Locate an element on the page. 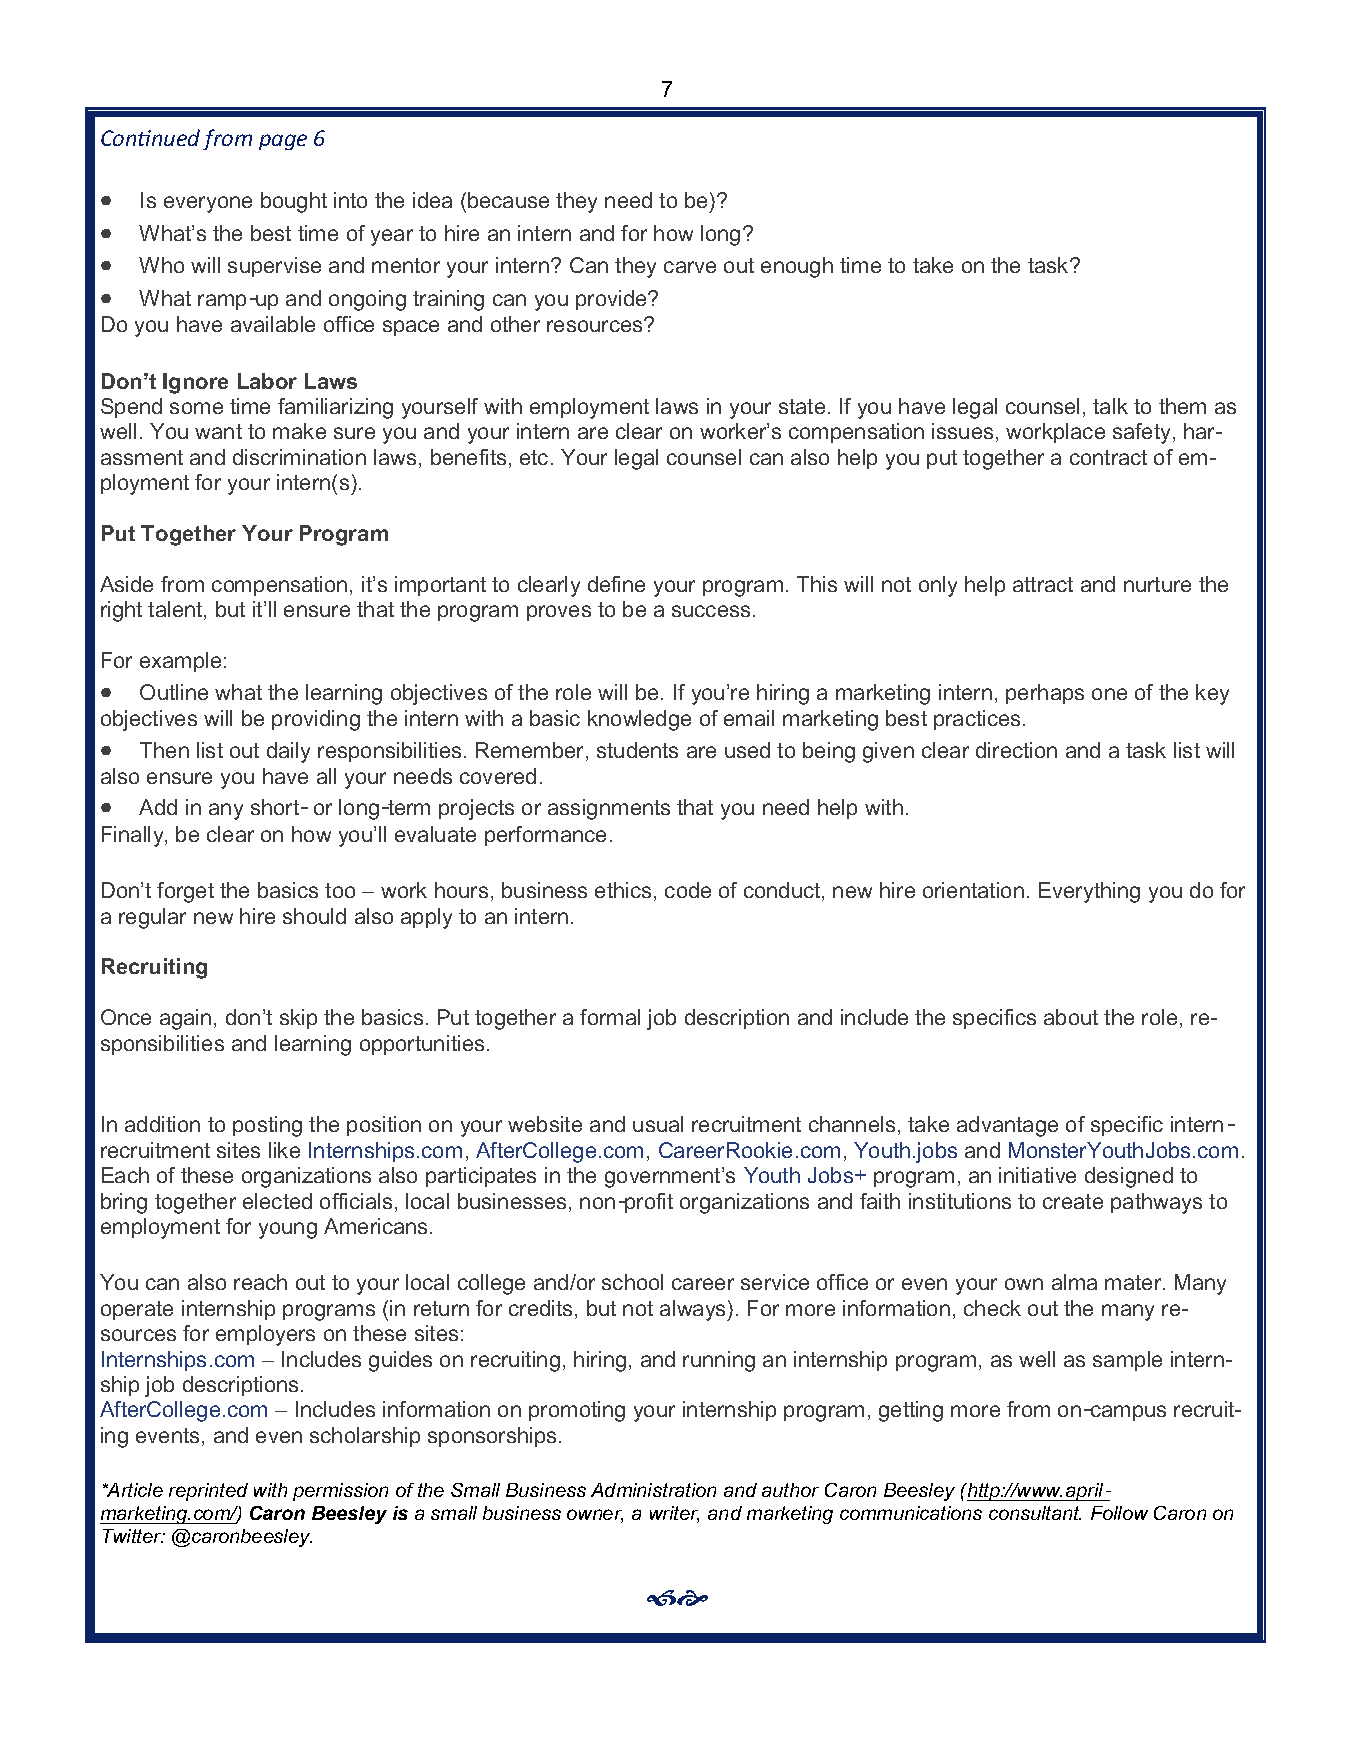 This page has width=1352, height=1750. success is located at coordinates (711, 611).
